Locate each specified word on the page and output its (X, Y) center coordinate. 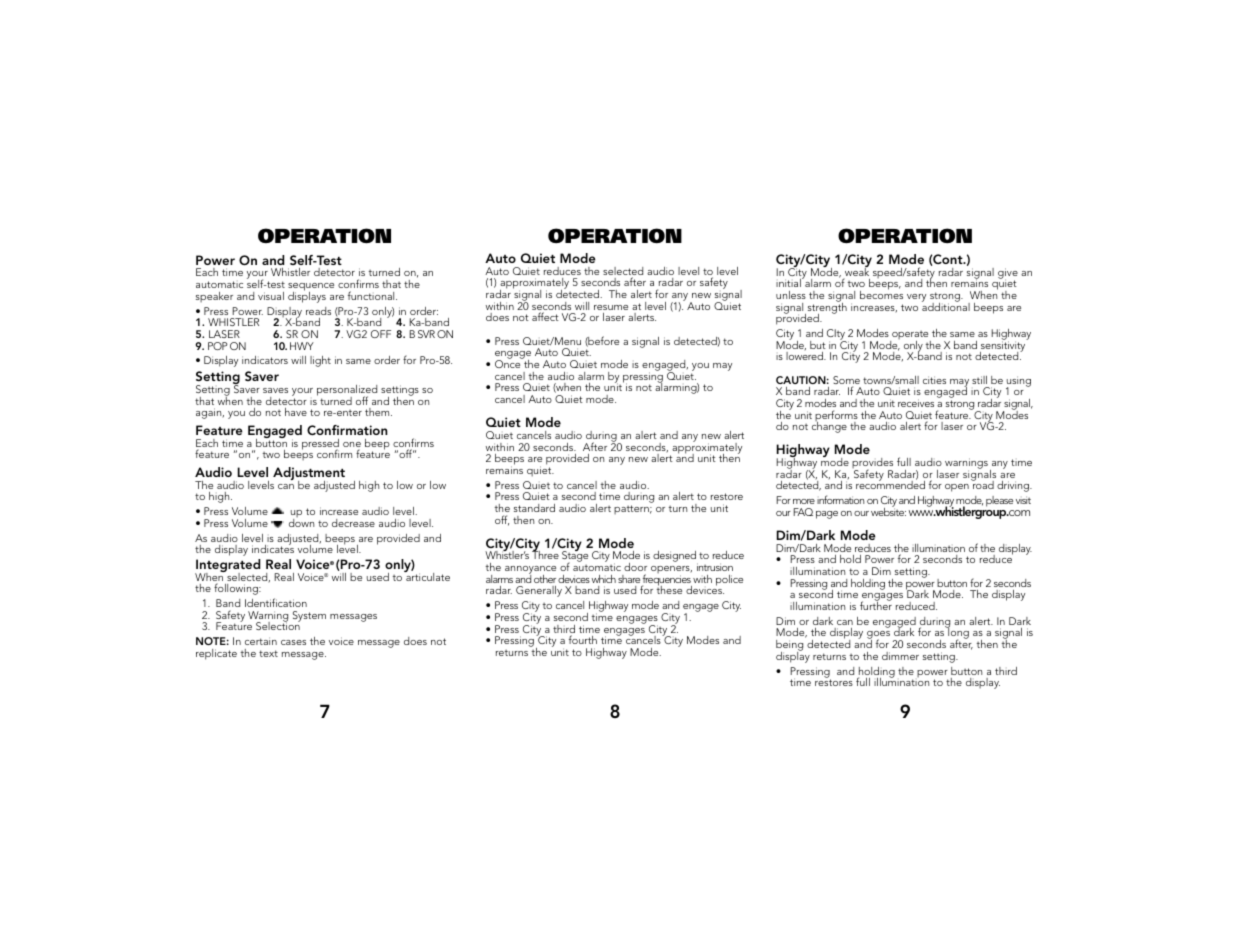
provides (872, 465)
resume (611, 307)
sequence (311, 288)
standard (534, 508)
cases (293, 642)
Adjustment (309, 475)
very (916, 298)
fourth (583, 639)
